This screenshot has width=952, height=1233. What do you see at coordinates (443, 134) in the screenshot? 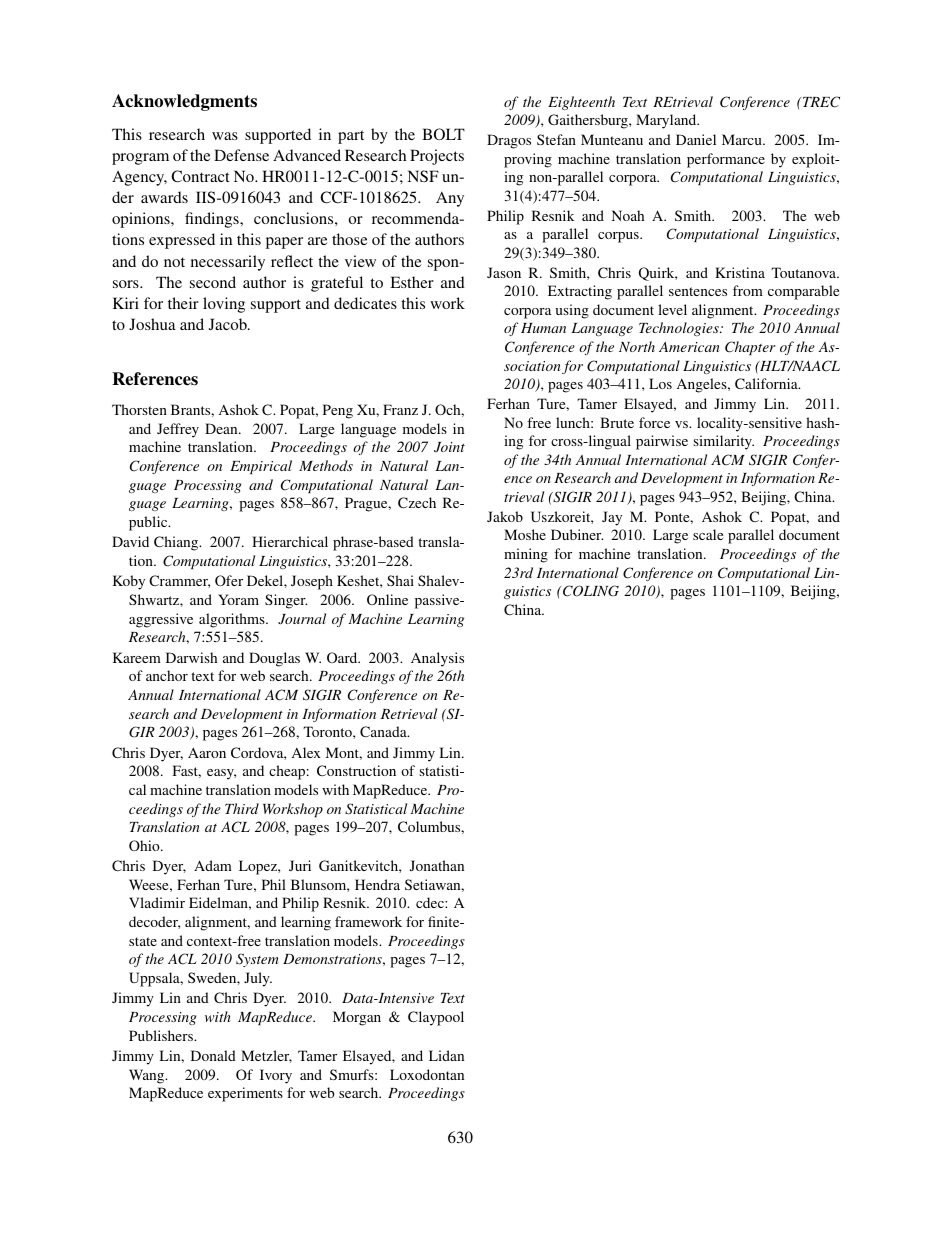
I see `BOLT` at bounding box center [443, 134].
